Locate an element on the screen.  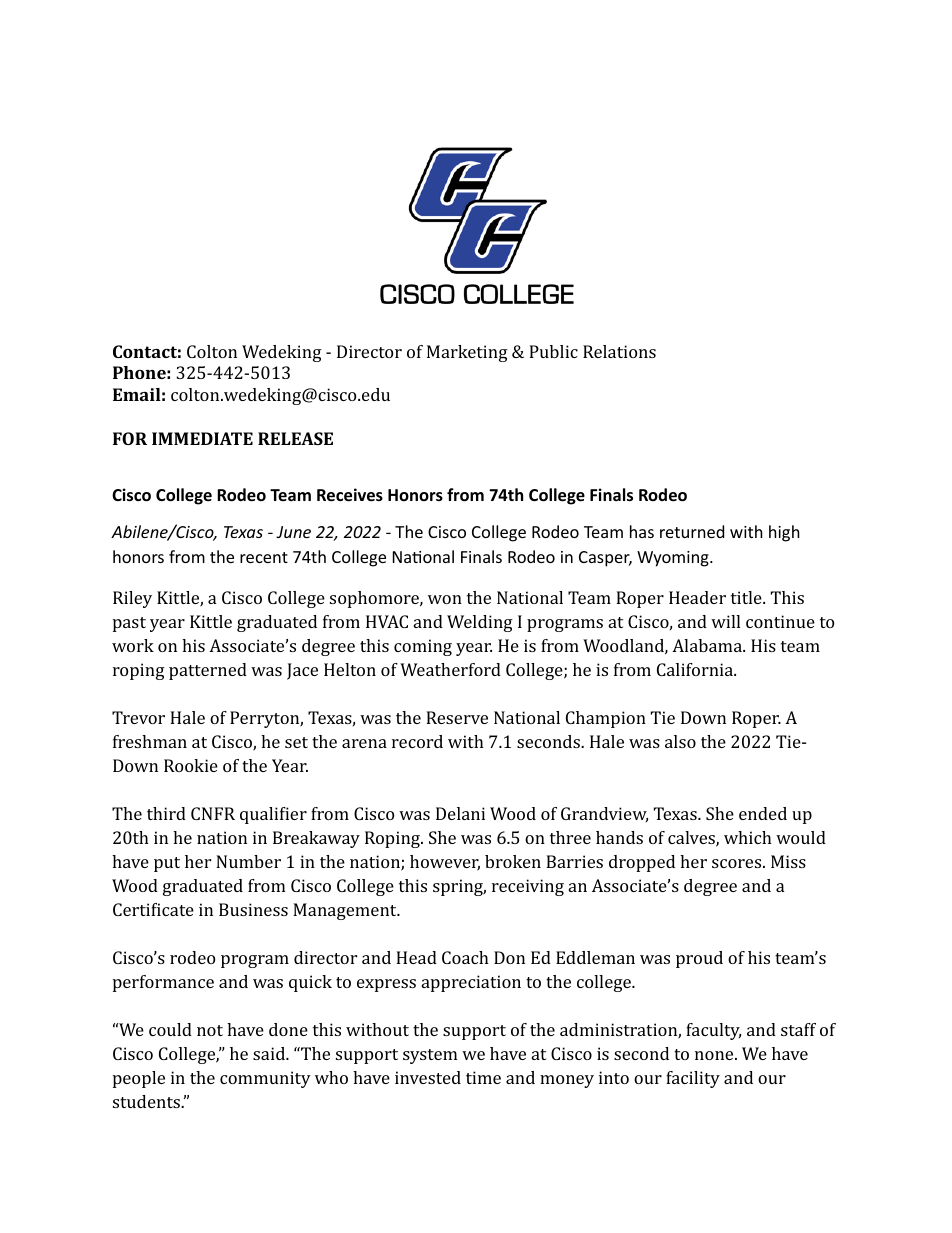
community is located at coordinates (265, 1079).
